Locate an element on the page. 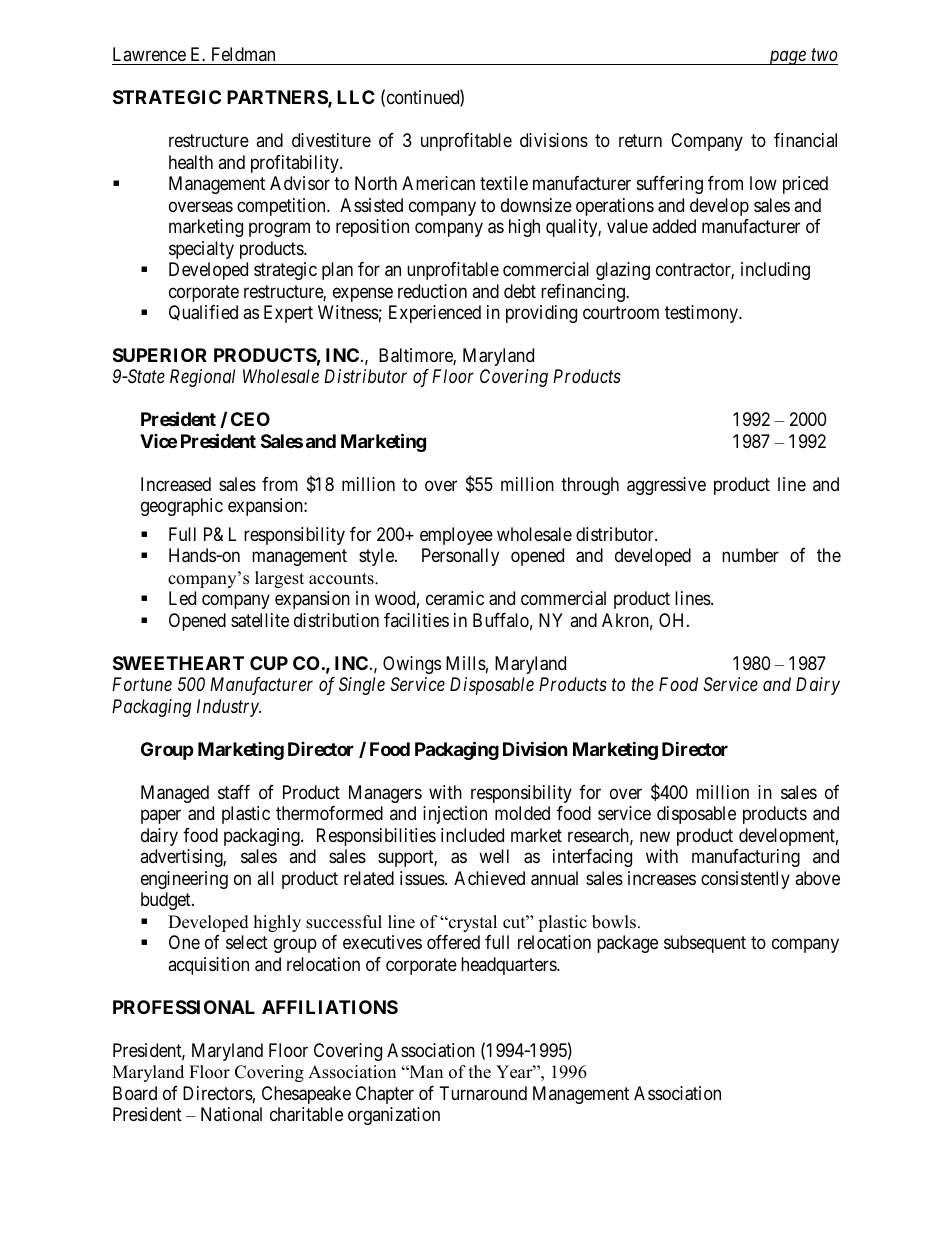 This page has width=952, height=1233. included is located at coordinates (472, 835).
